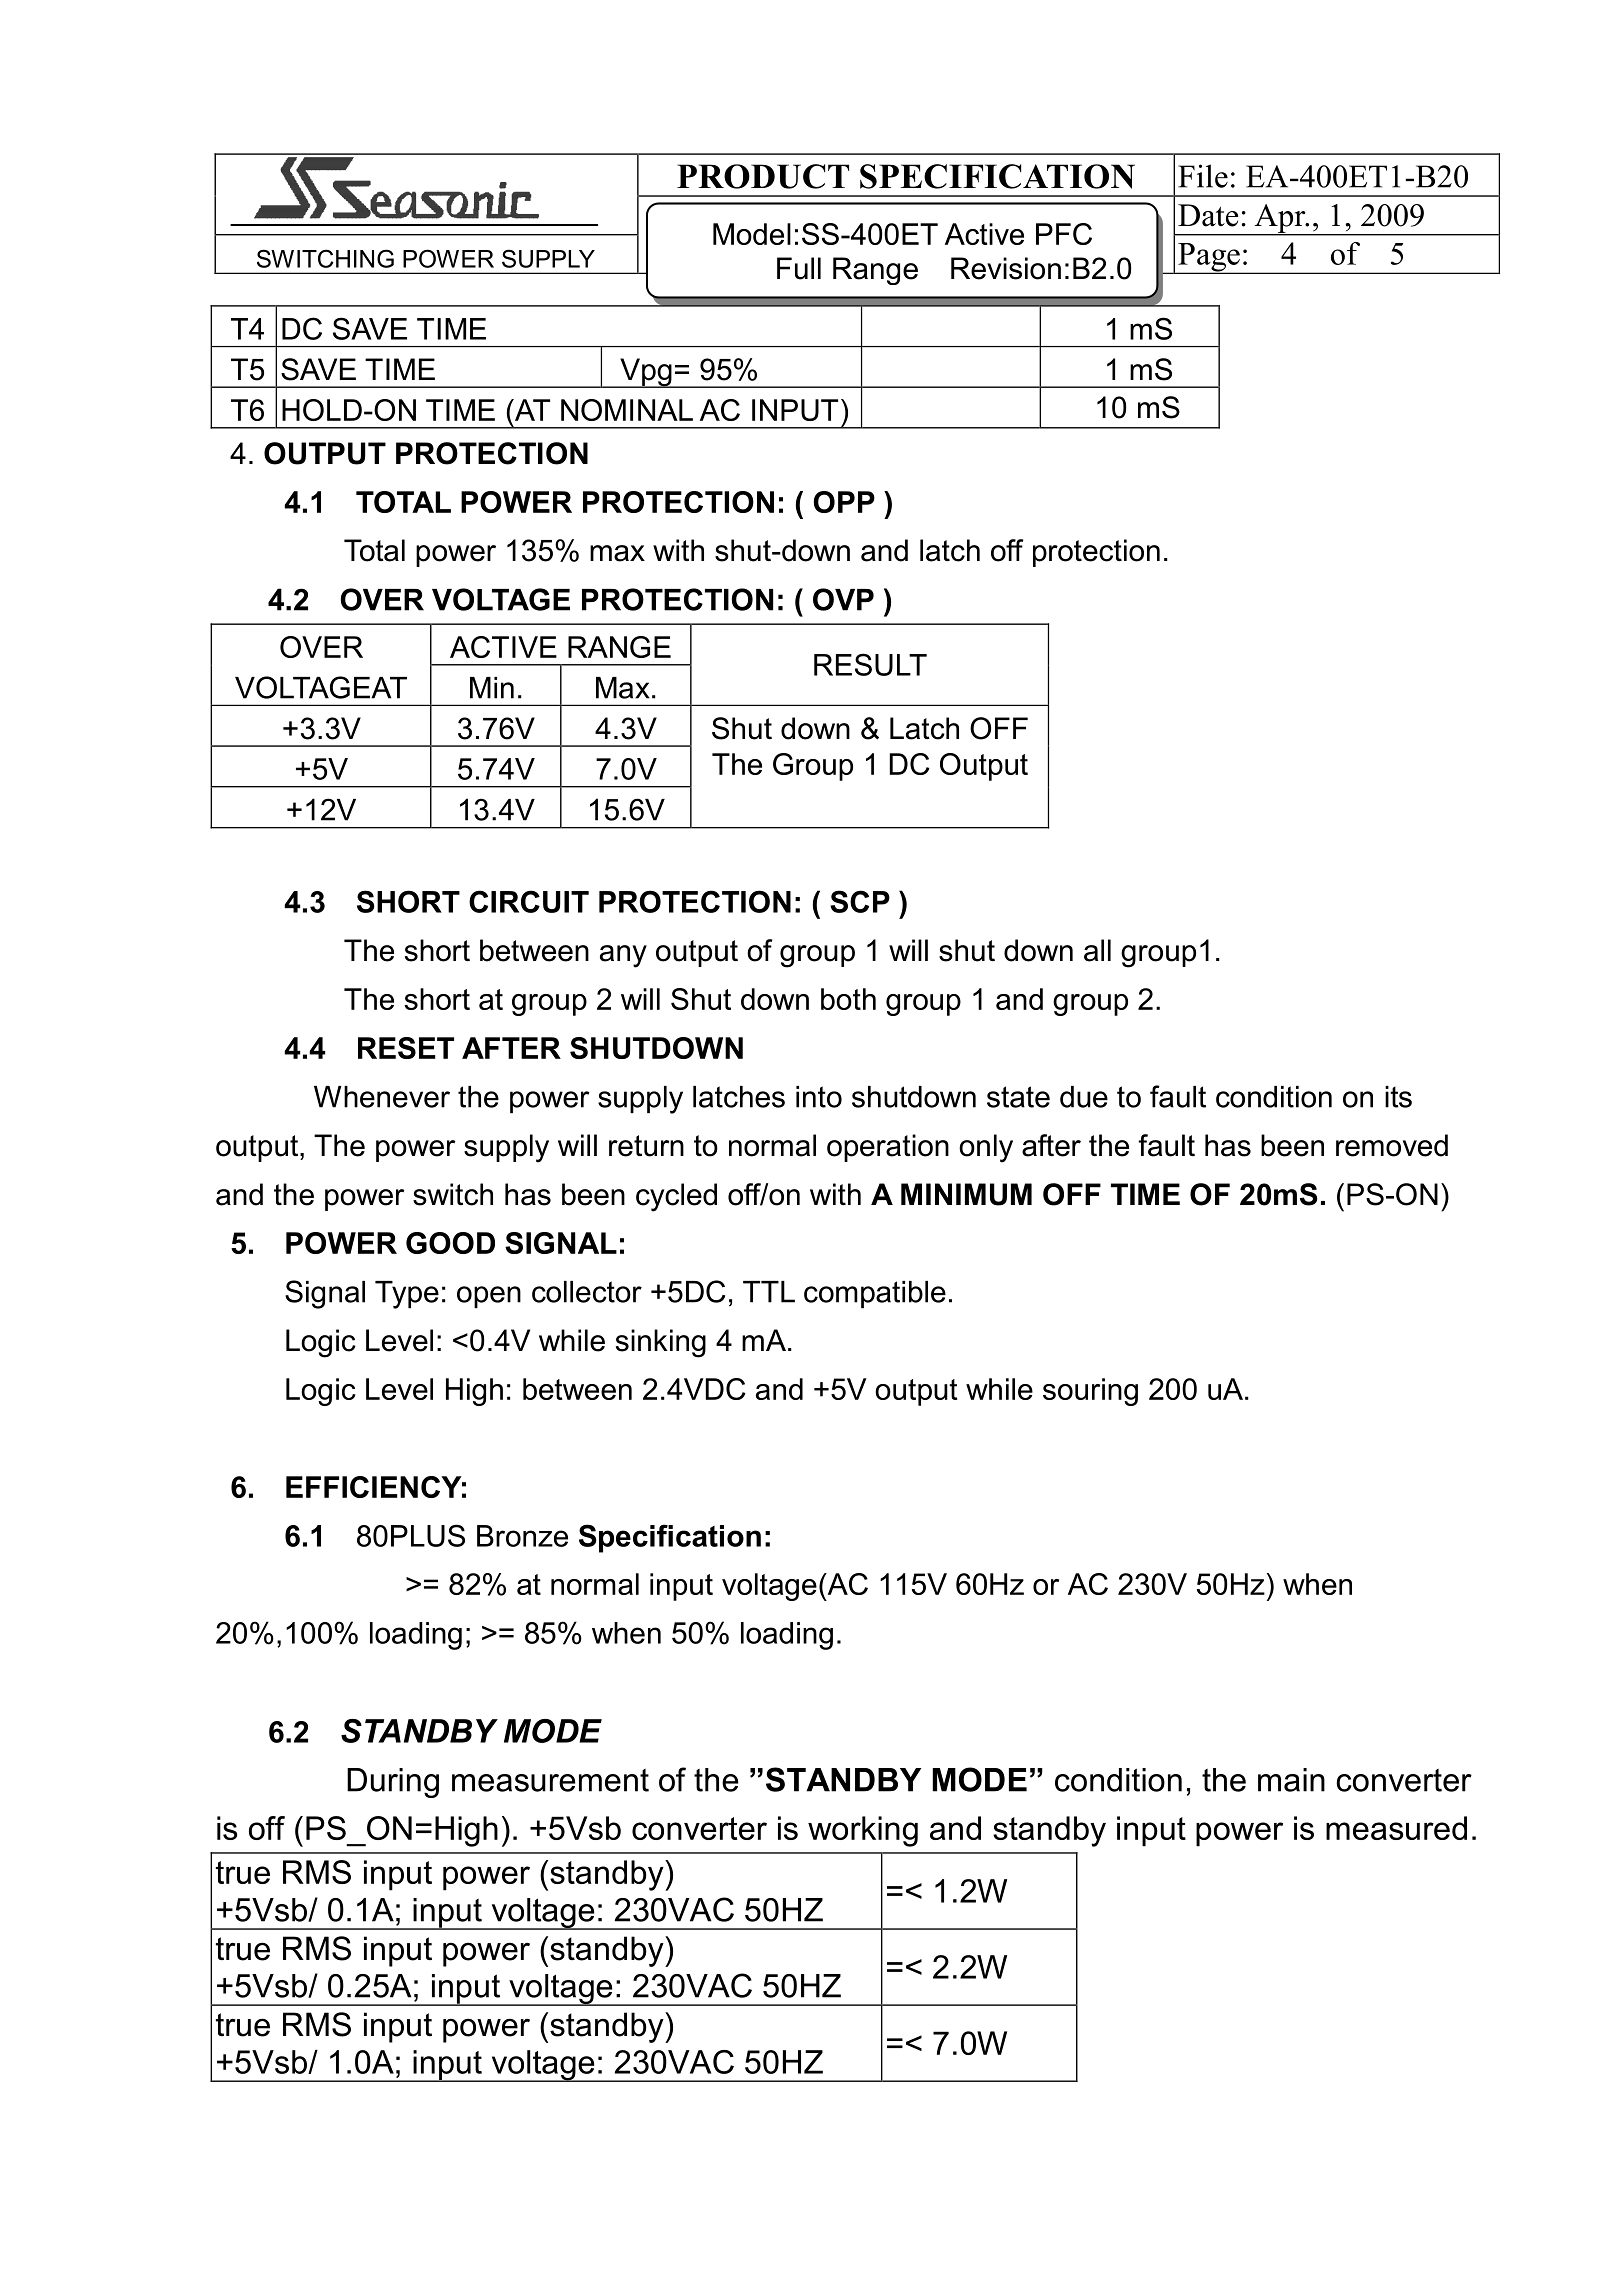 Image resolution: width=1612 pixels, height=2281 pixels. Describe the element at coordinates (799, 268) in the page. I see `Full` at that location.
